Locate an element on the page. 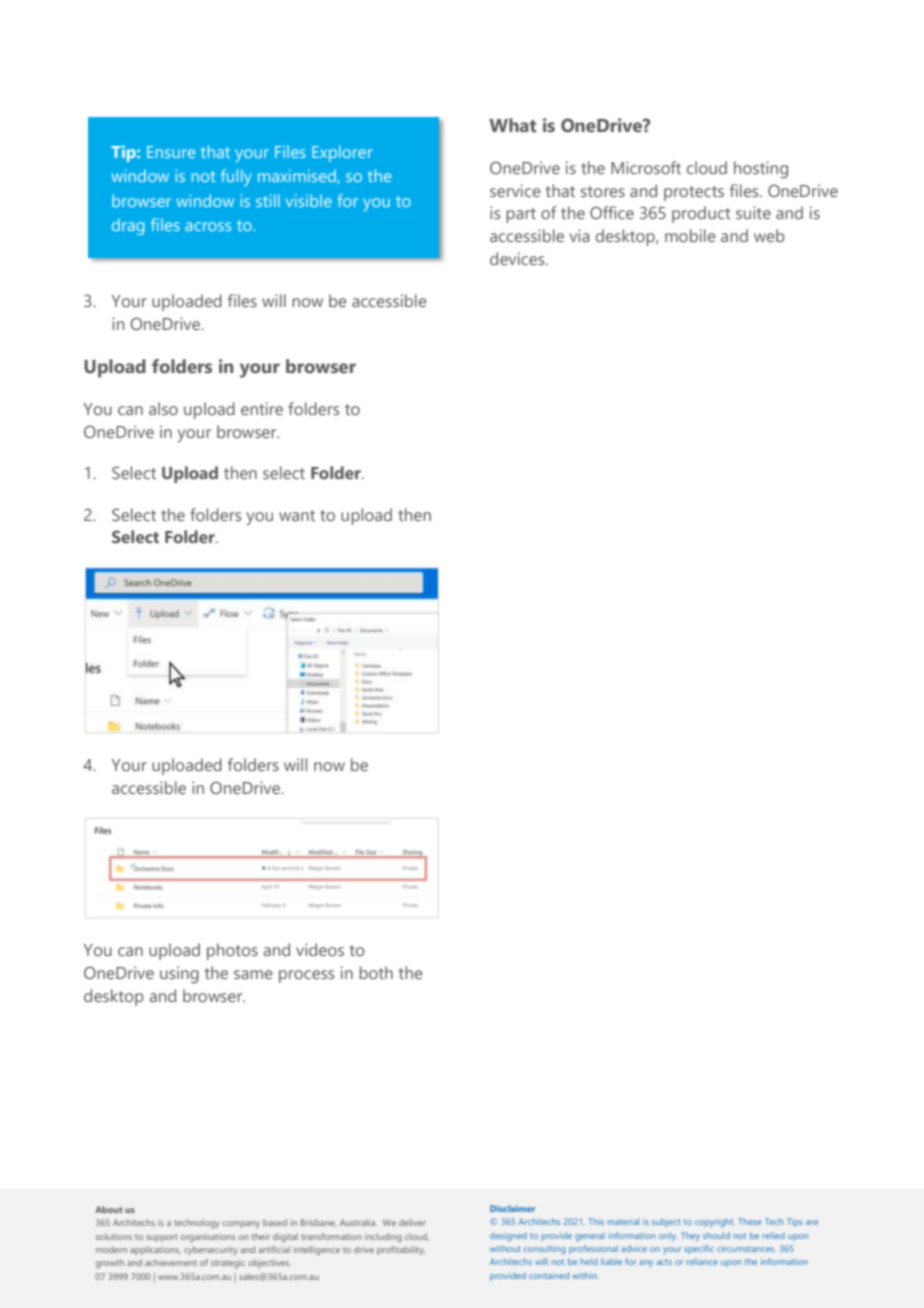 Image resolution: width=924 pixels, height=1308 pixels. hosting is located at coordinates (761, 170).
